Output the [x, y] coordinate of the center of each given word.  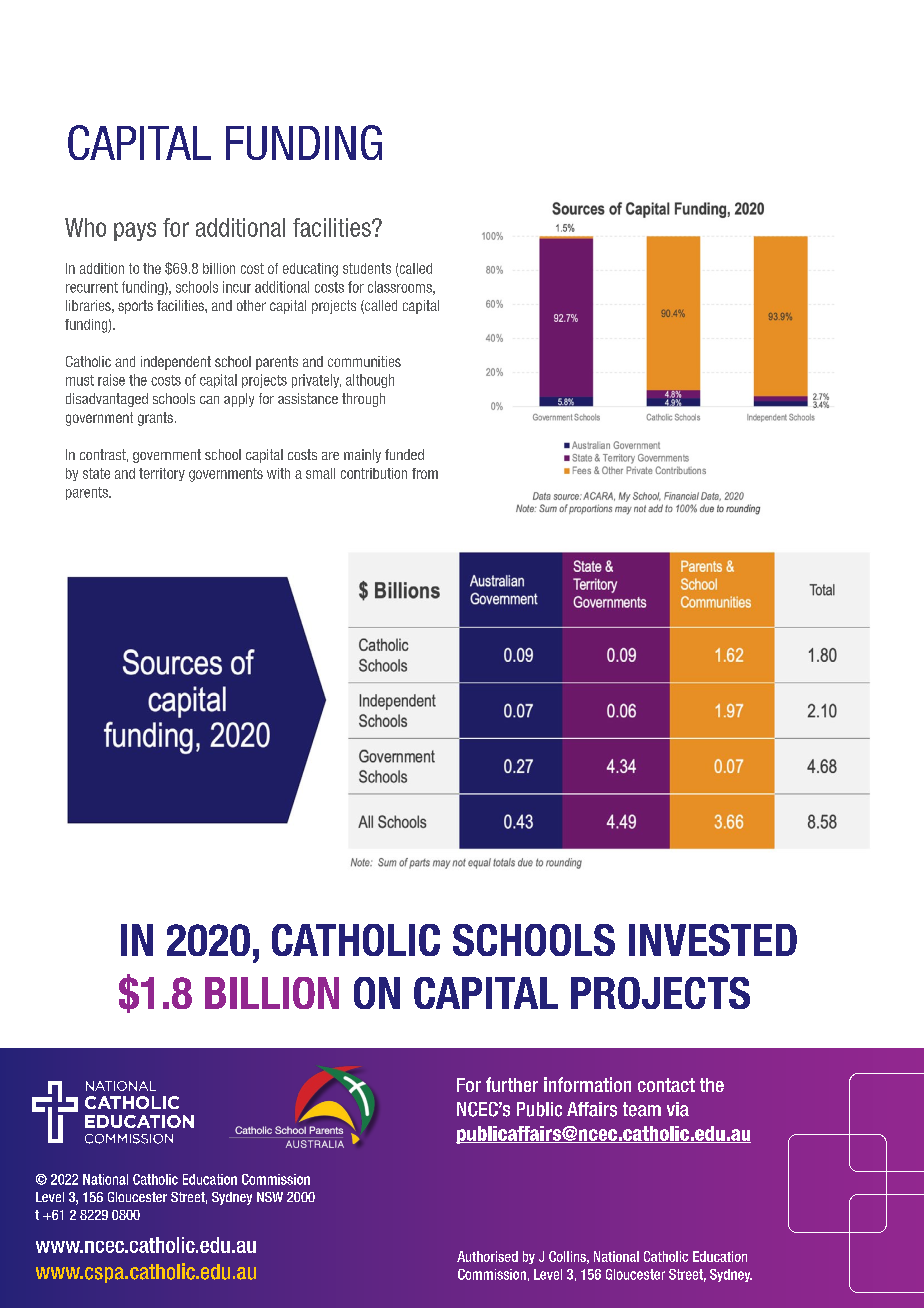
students [367, 268]
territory [162, 474]
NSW [270, 1197]
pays [135, 231]
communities [364, 361]
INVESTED [713, 940]
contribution [374, 473]
